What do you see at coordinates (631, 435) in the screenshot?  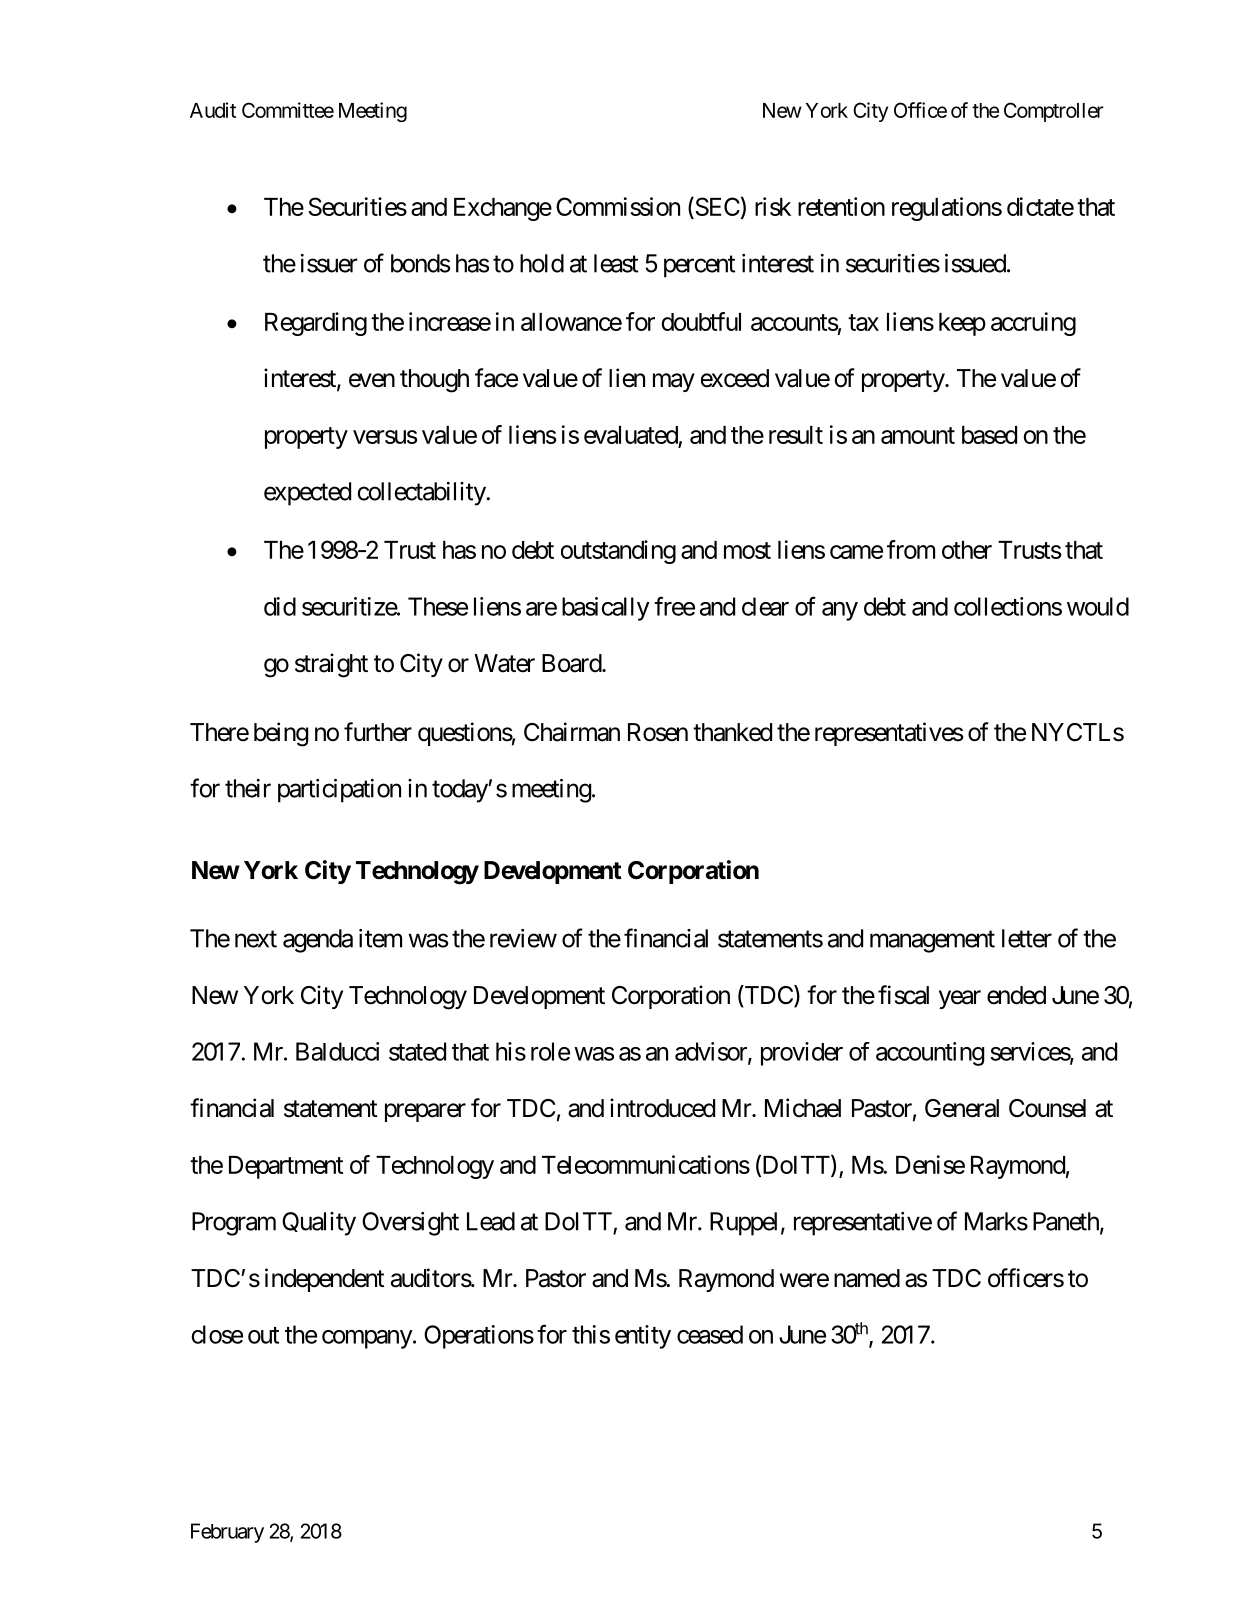 I see `evaluated` at bounding box center [631, 435].
